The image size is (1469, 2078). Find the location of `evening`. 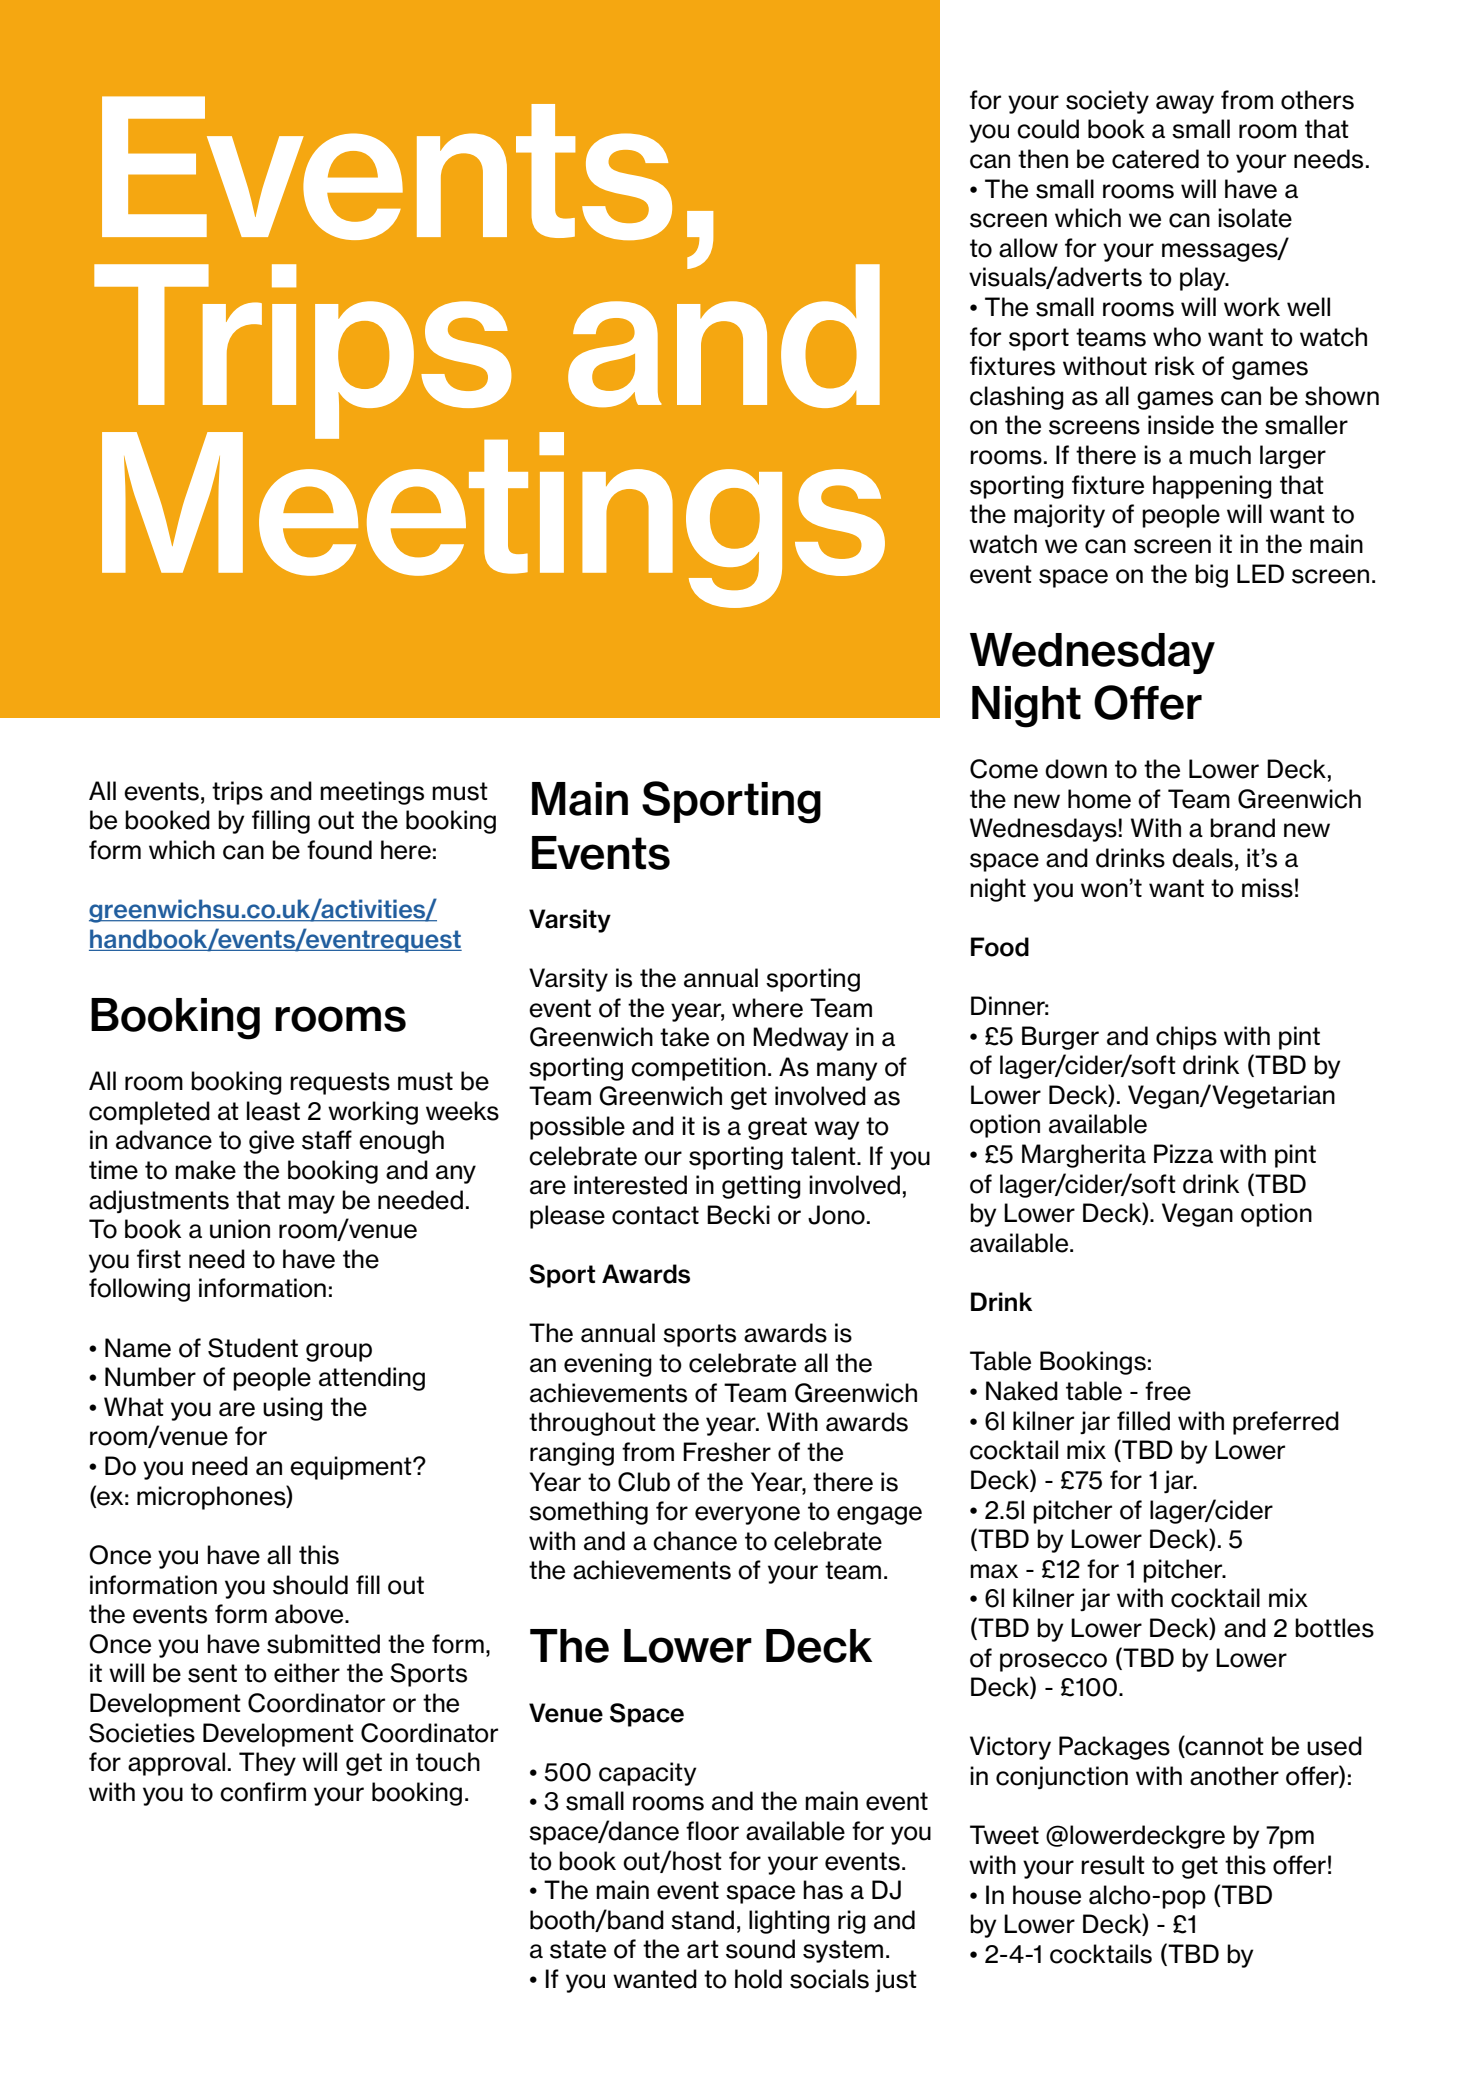

evening is located at coordinates (608, 1365).
